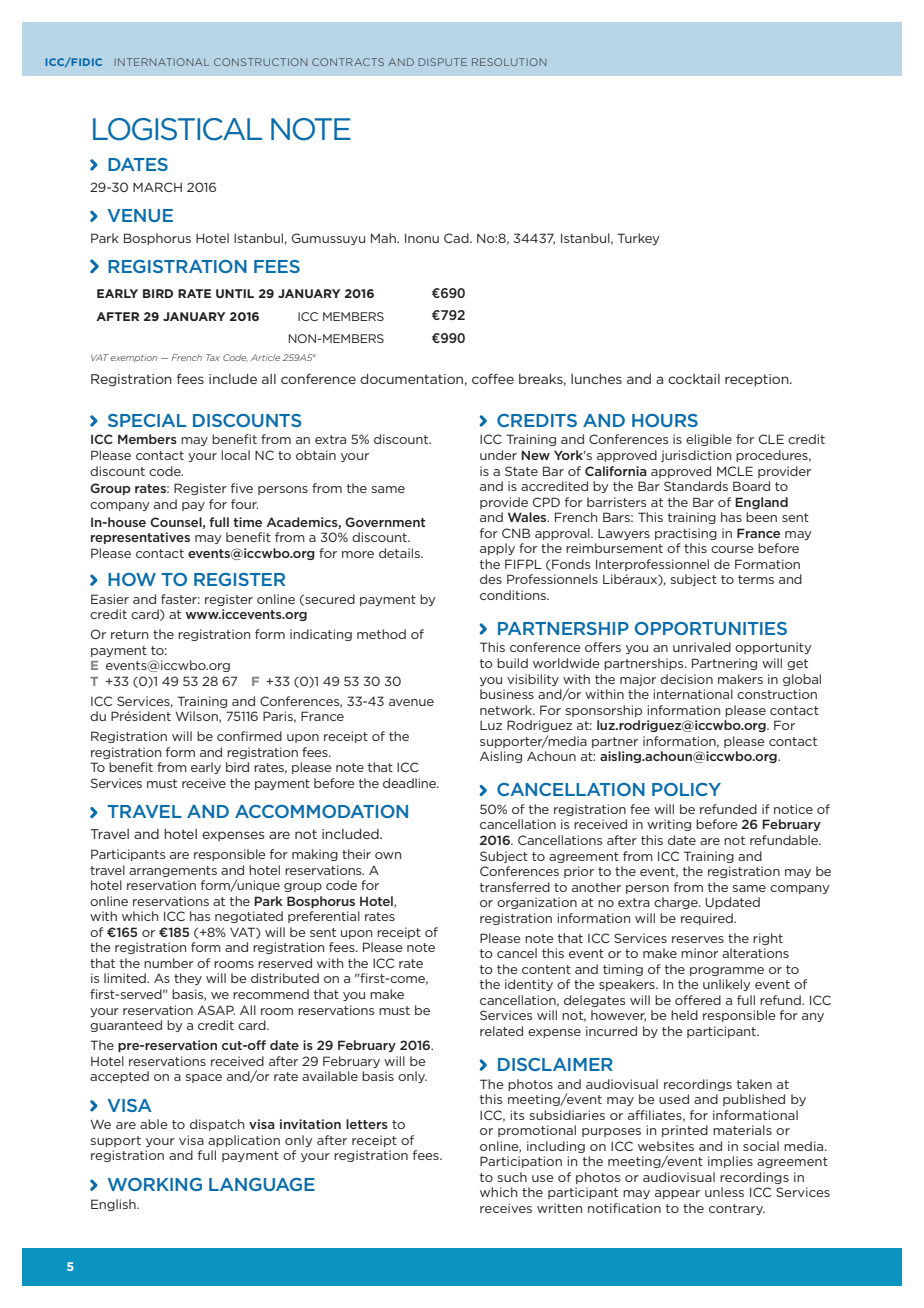  I want to click on WORKING, so click(155, 1184).
